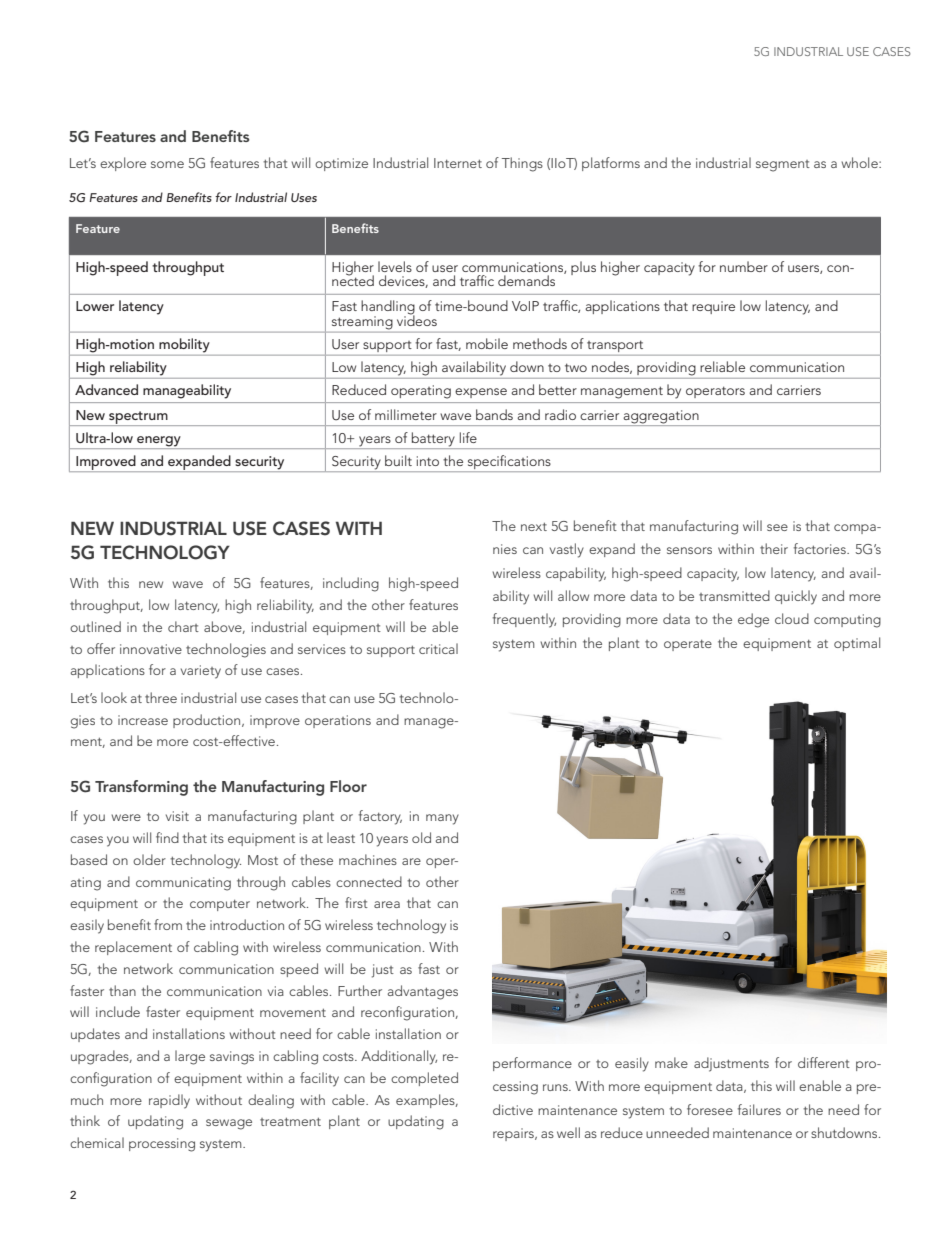  What do you see at coordinates (438, 648) in the screenshot?
I see `critical` at bounding box center [438, 648].
